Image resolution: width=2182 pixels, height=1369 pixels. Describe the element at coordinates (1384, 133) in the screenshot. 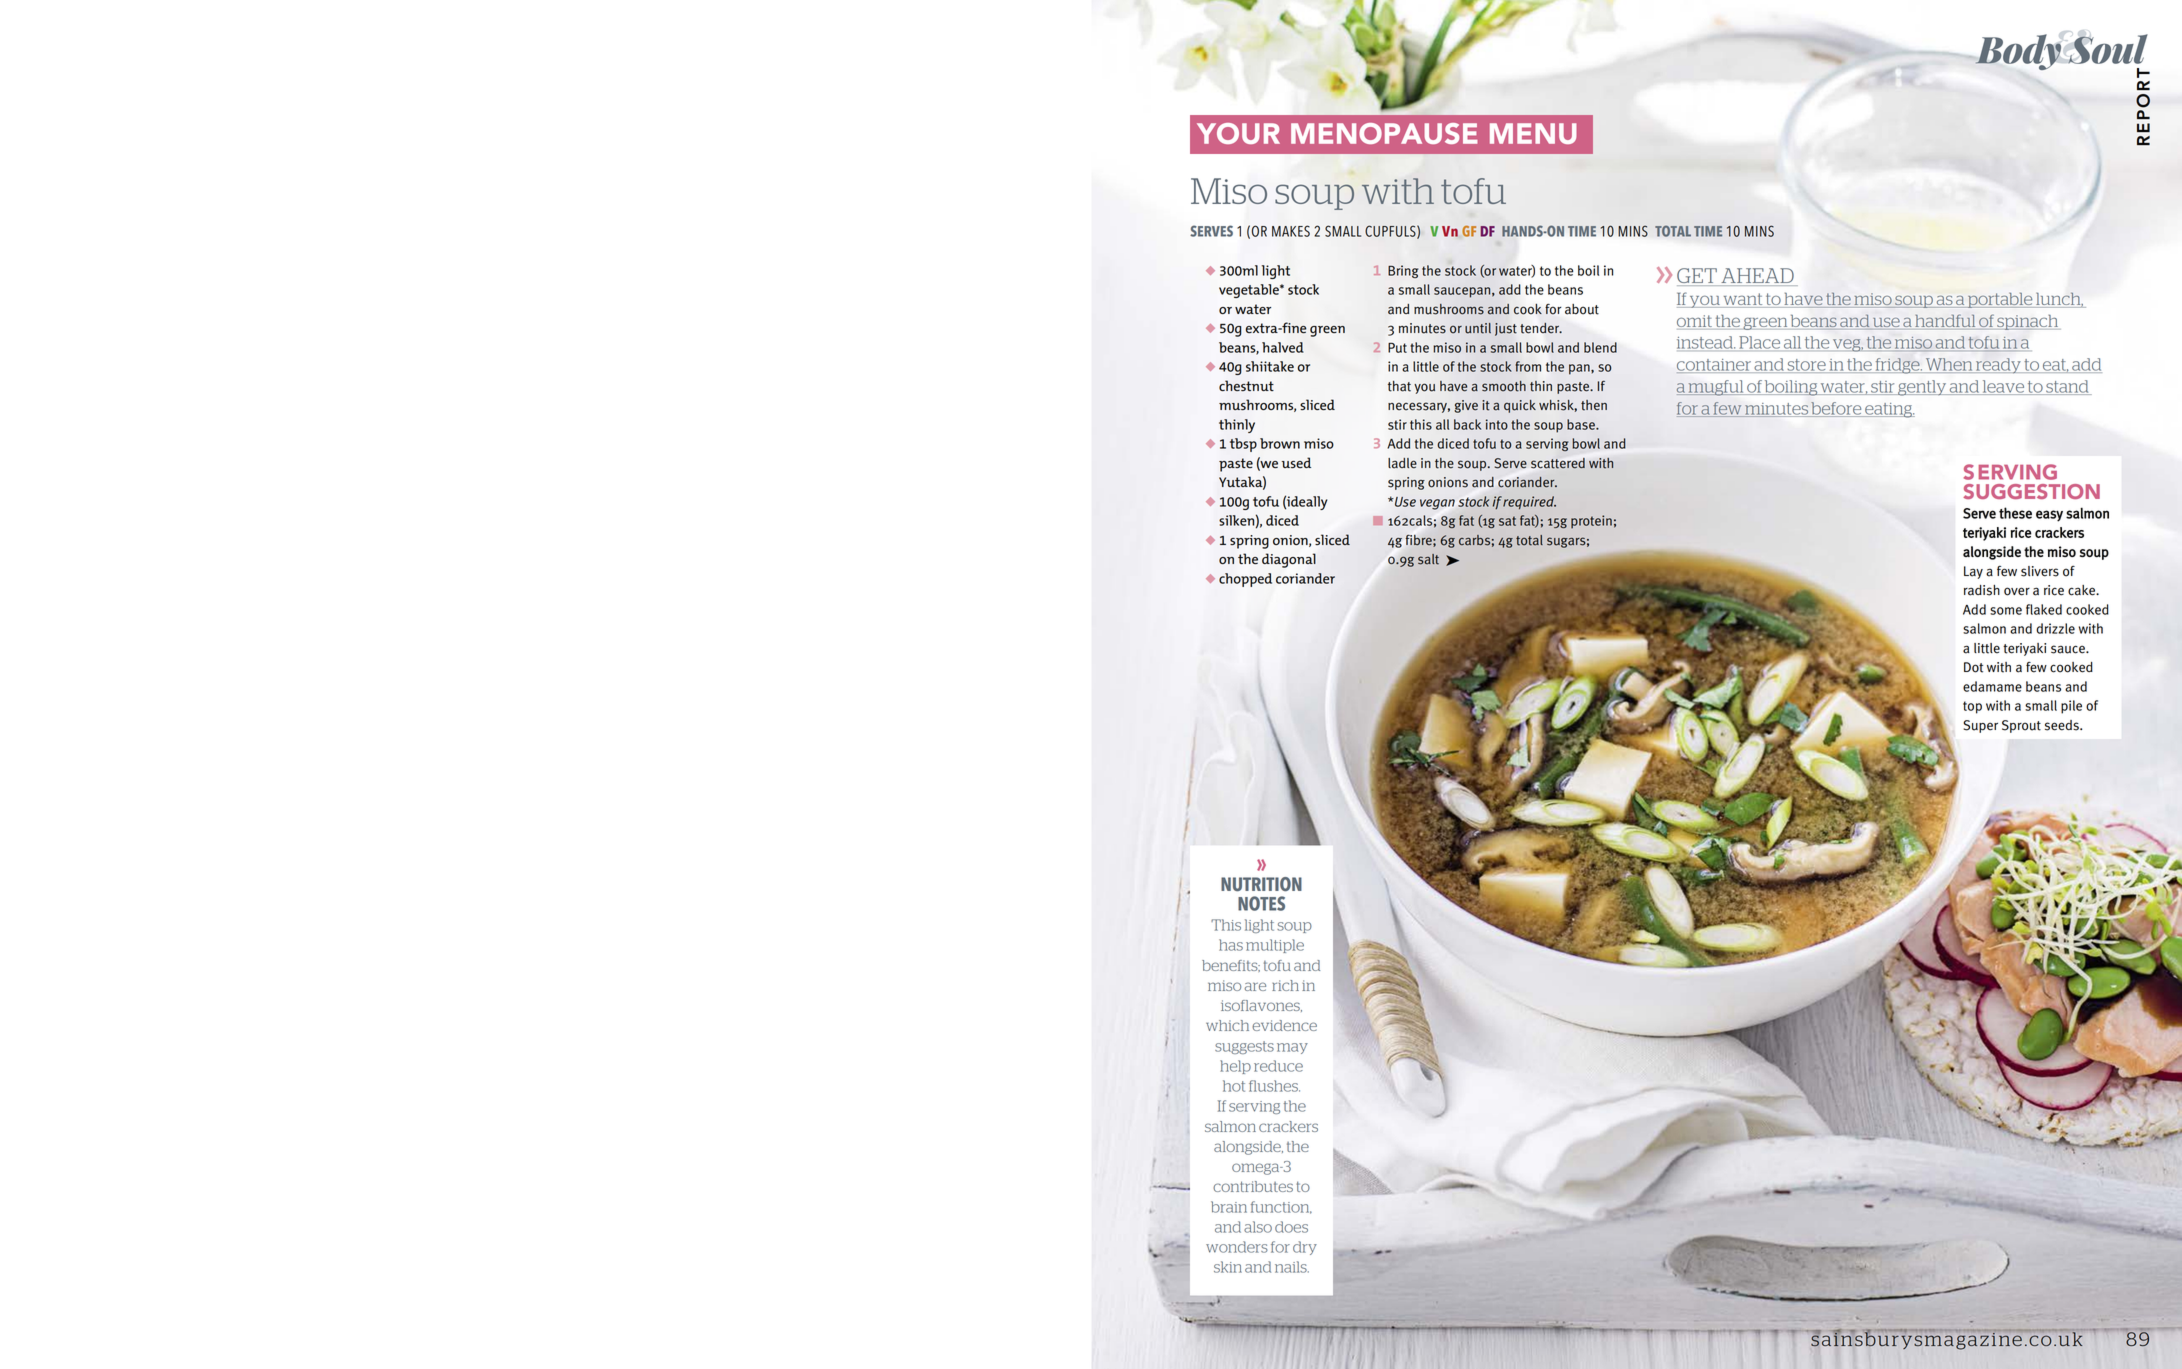

I see `MENOPAUSE` at that location.
